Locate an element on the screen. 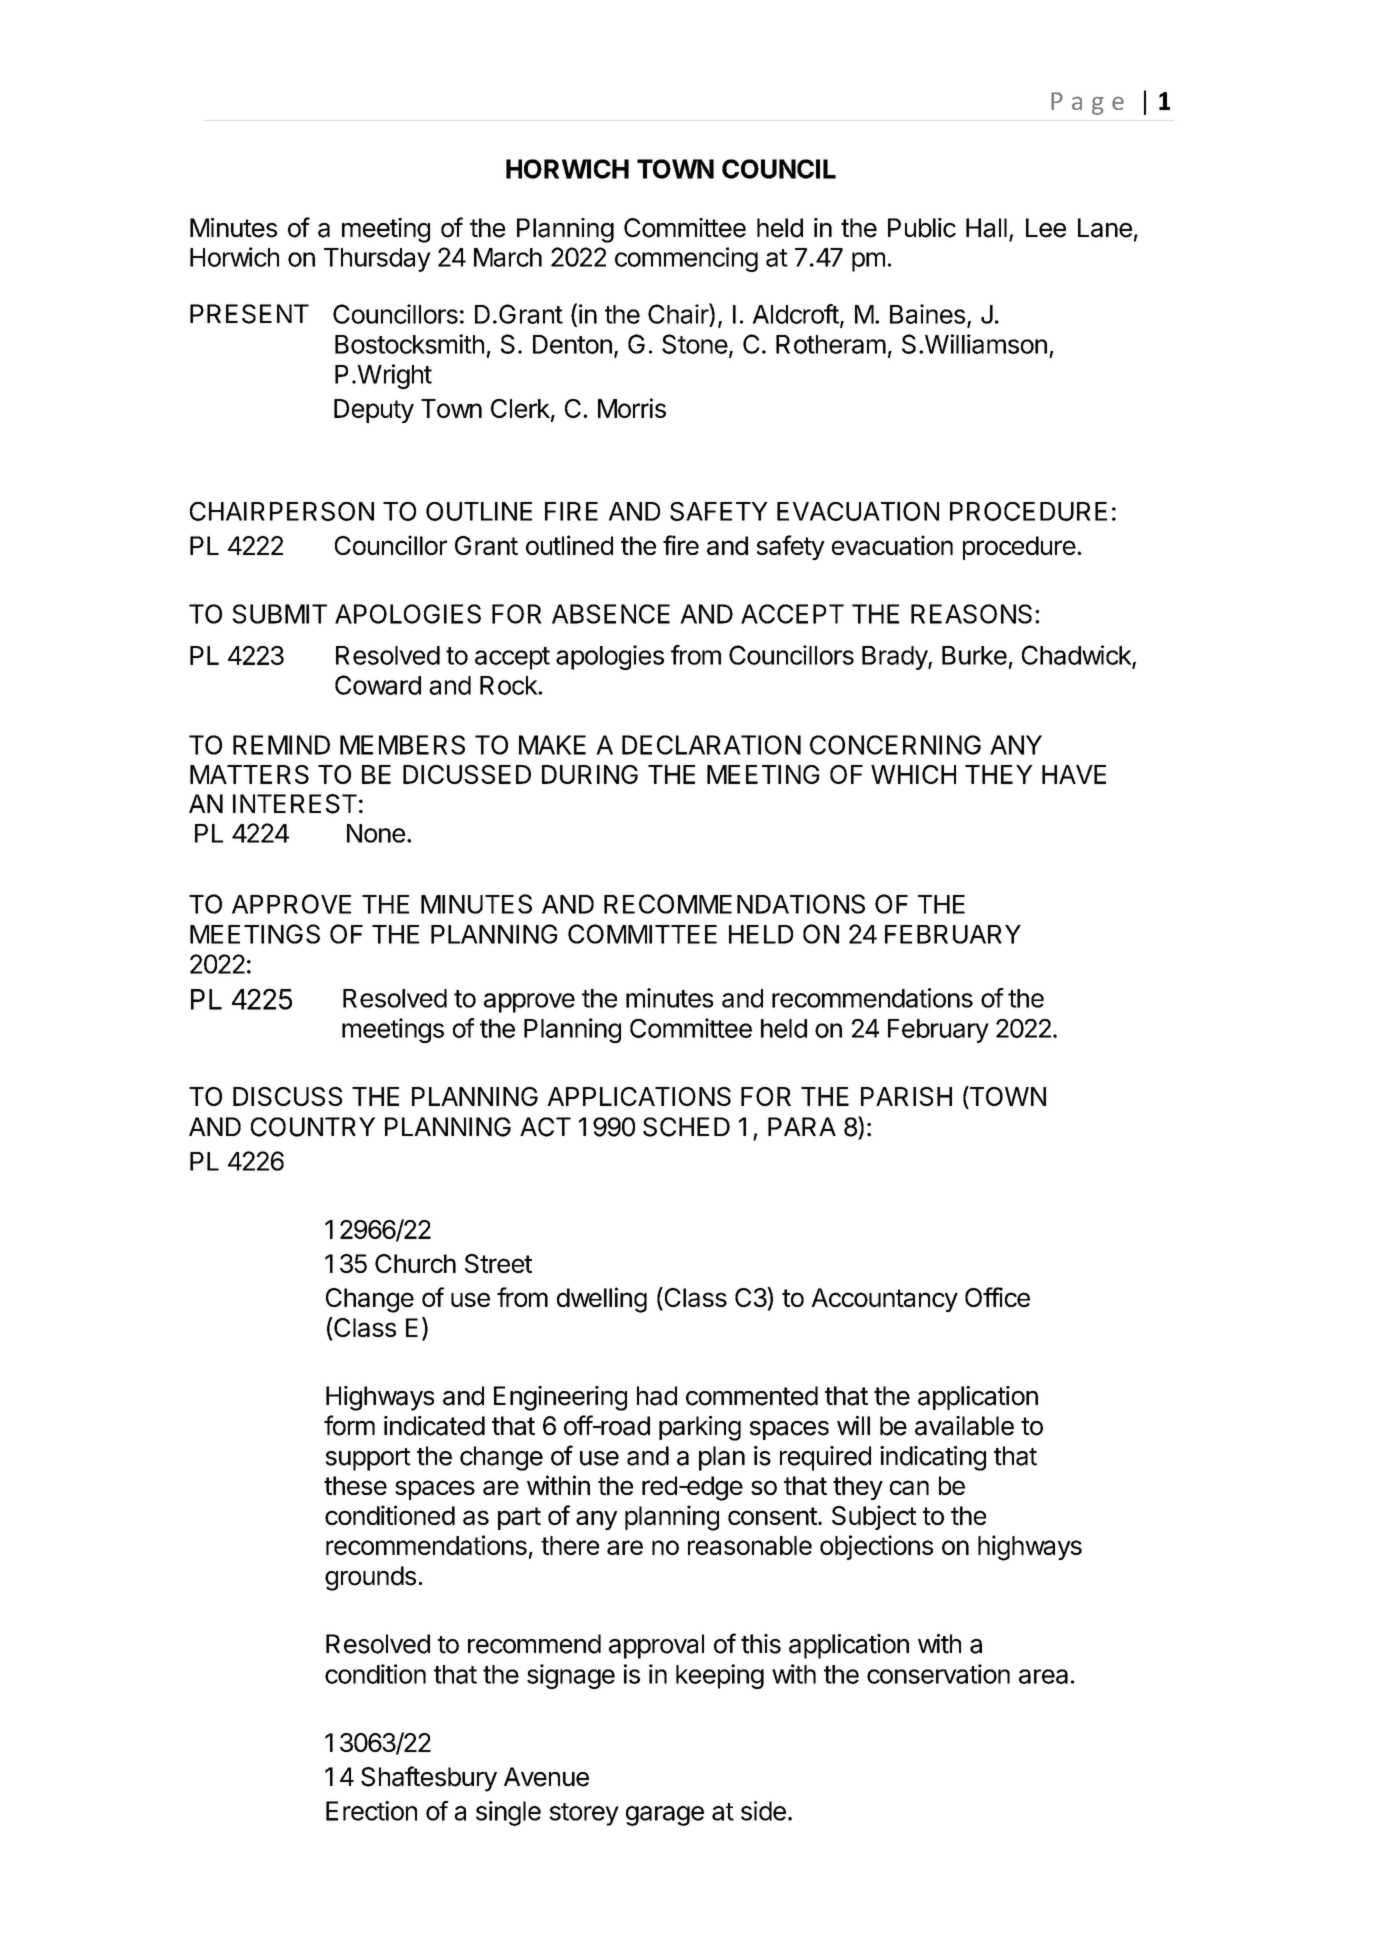 The height and width of the screenshot is (1951, 1380). dwelling is located at coordinates (602, 1300).
